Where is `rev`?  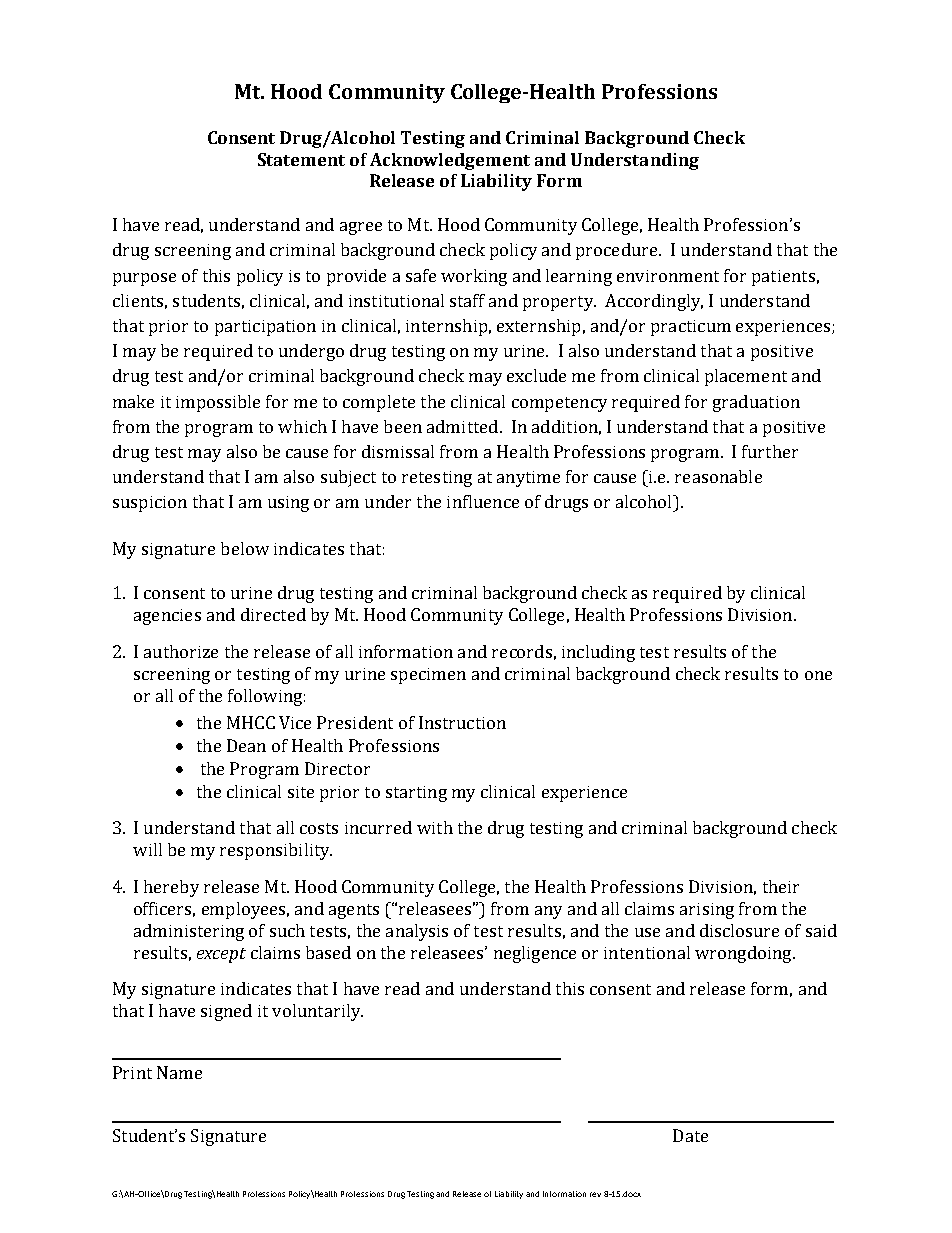
rev is located at coordinates (595, 1194).
